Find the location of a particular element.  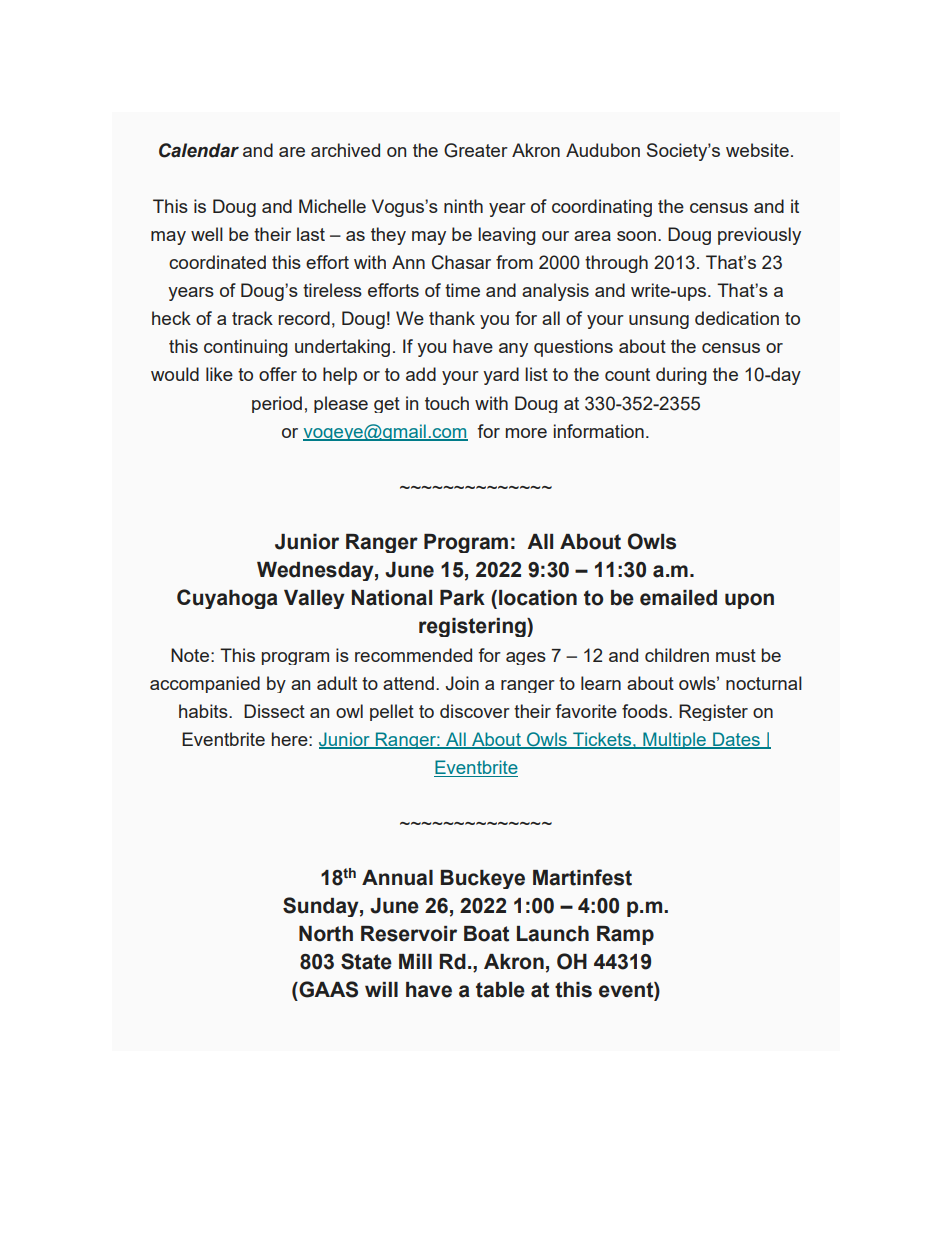

Park is located at coordinates (462, 598).
